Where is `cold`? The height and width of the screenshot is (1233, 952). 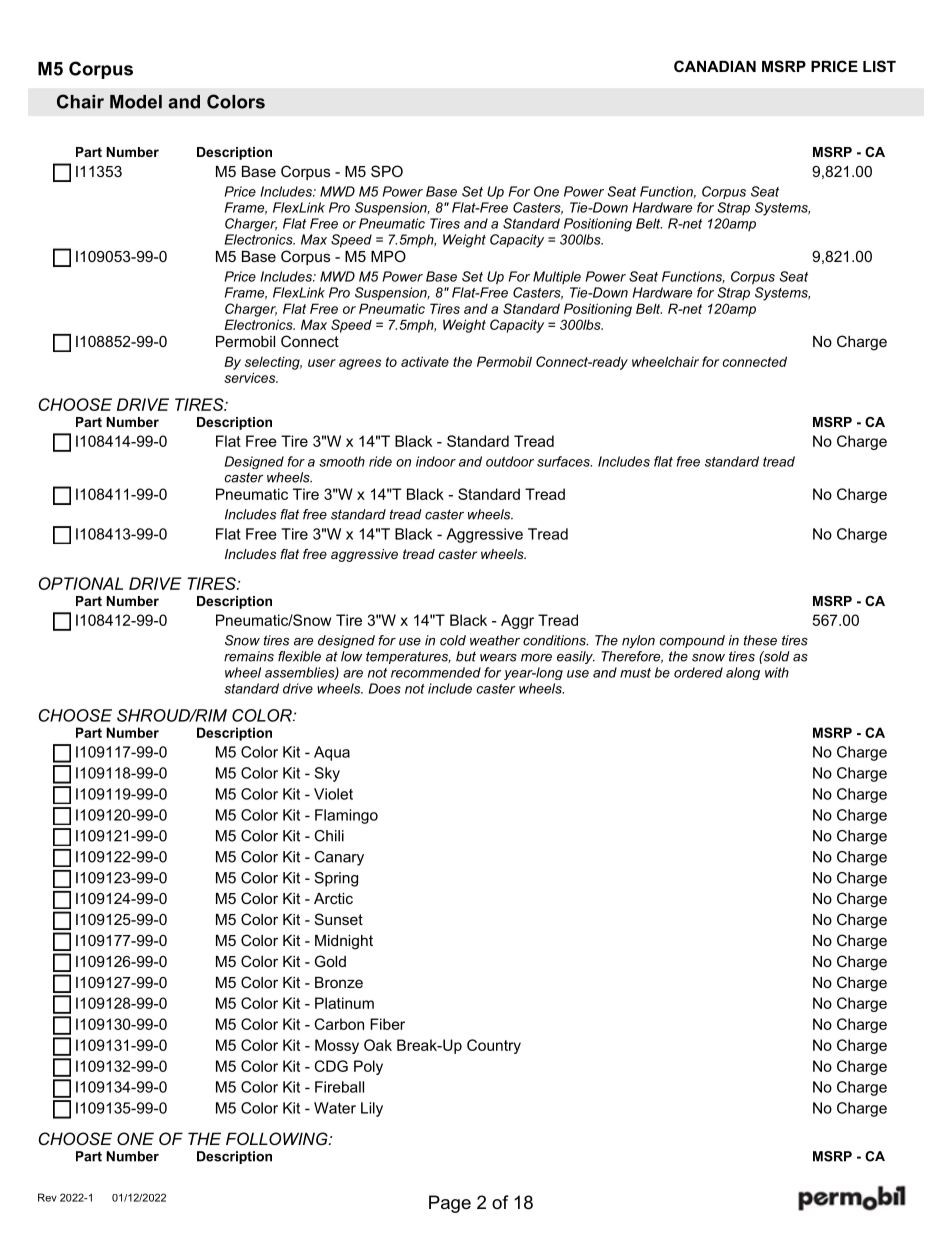 cold is located at coordinates (453, 640).
